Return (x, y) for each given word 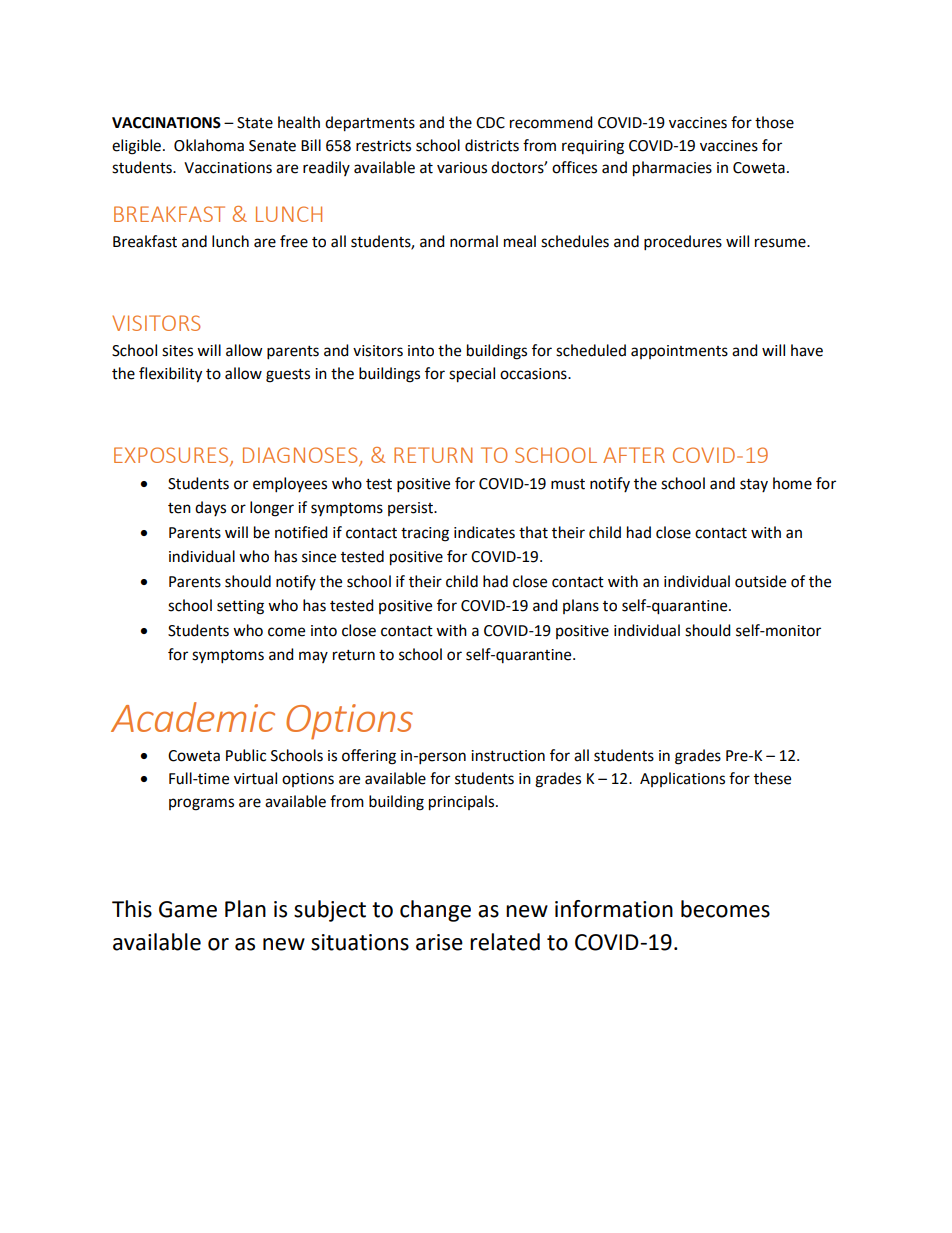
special (472, 375)
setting (240, 607)
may (313, 657)
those (774, 122)
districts (492, 145)
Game (188, 909)
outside (760, 581)
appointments (679, 352)
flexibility (170, 375)
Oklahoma (209, 145)
